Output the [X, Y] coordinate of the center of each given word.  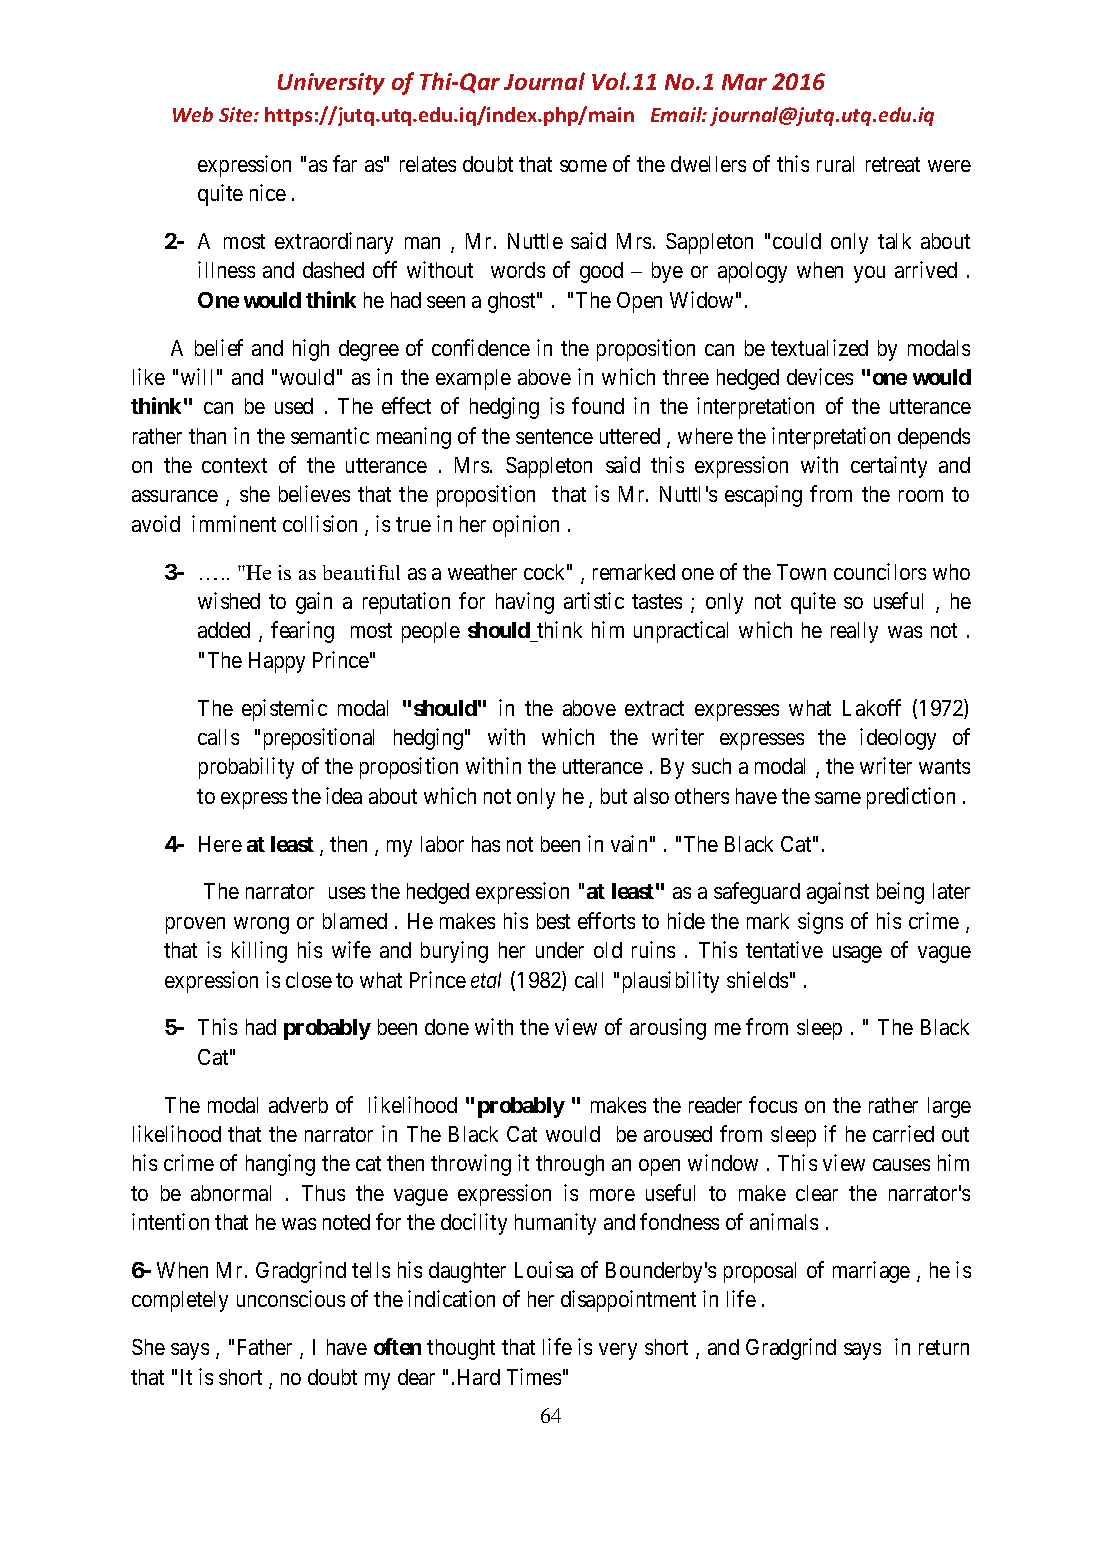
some [583, 166]
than [207, 436]
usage [857, 954]
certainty [889, 467]
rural [835, 164]
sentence [554, 436]
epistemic [284, 710]
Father [265, 1347]
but [614, 796]
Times [534, 1376]
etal [486, 980]
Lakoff [872, 707]
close [309, 980]
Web [193, 114]
